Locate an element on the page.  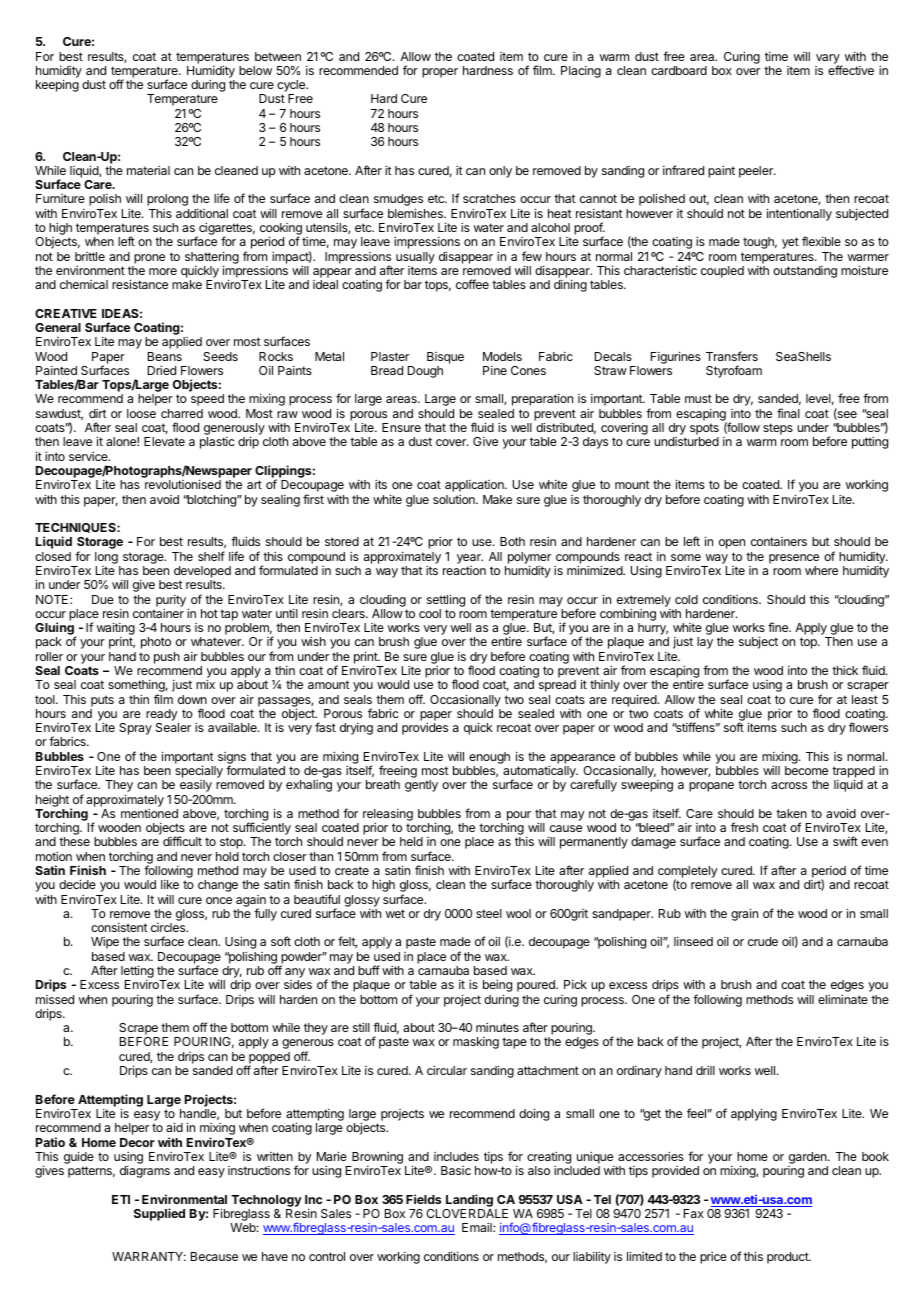
proper is located at coordinates (440, 73).
